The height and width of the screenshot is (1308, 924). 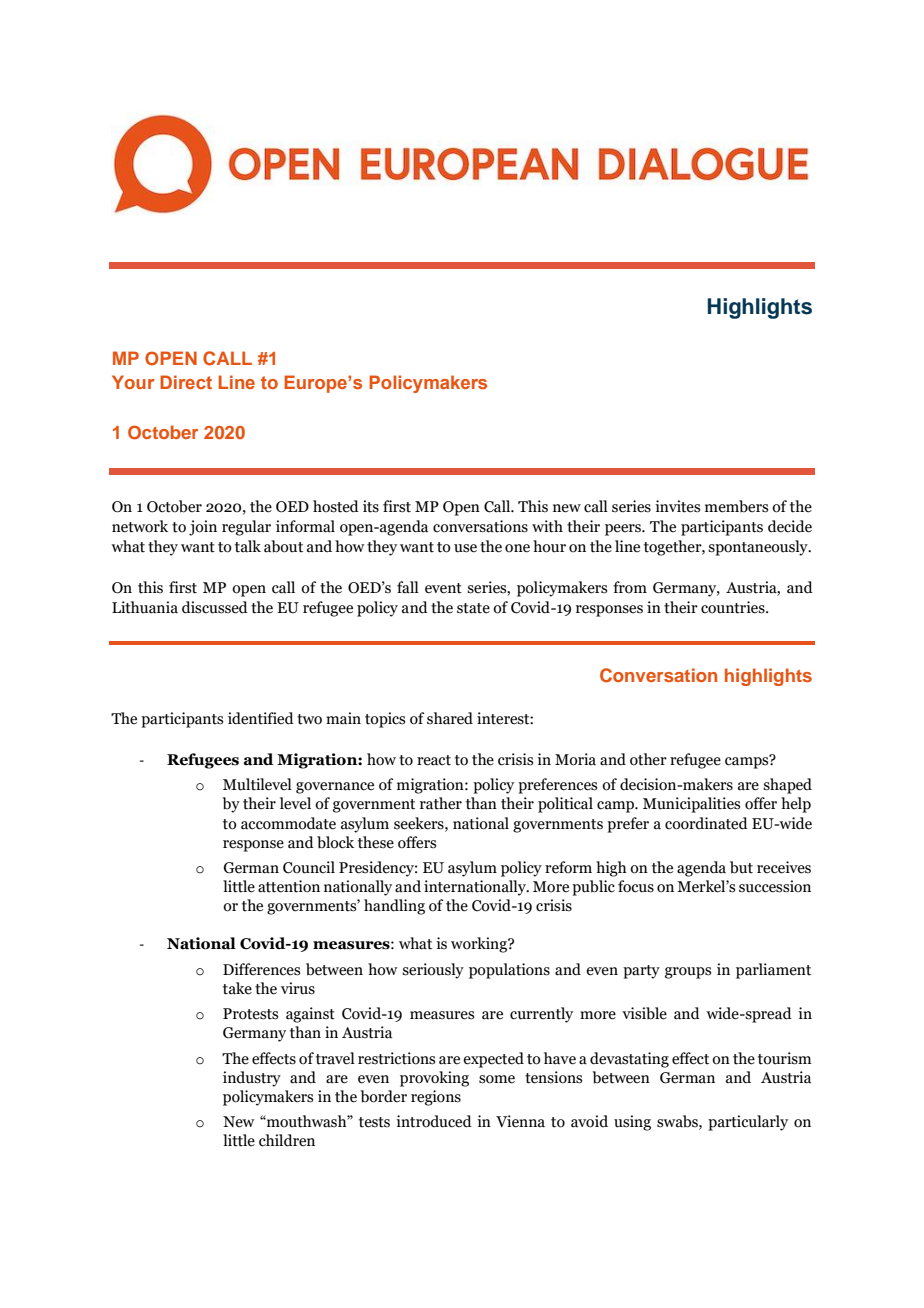 I want to click on particularly, so click(x=748, y=1123).
